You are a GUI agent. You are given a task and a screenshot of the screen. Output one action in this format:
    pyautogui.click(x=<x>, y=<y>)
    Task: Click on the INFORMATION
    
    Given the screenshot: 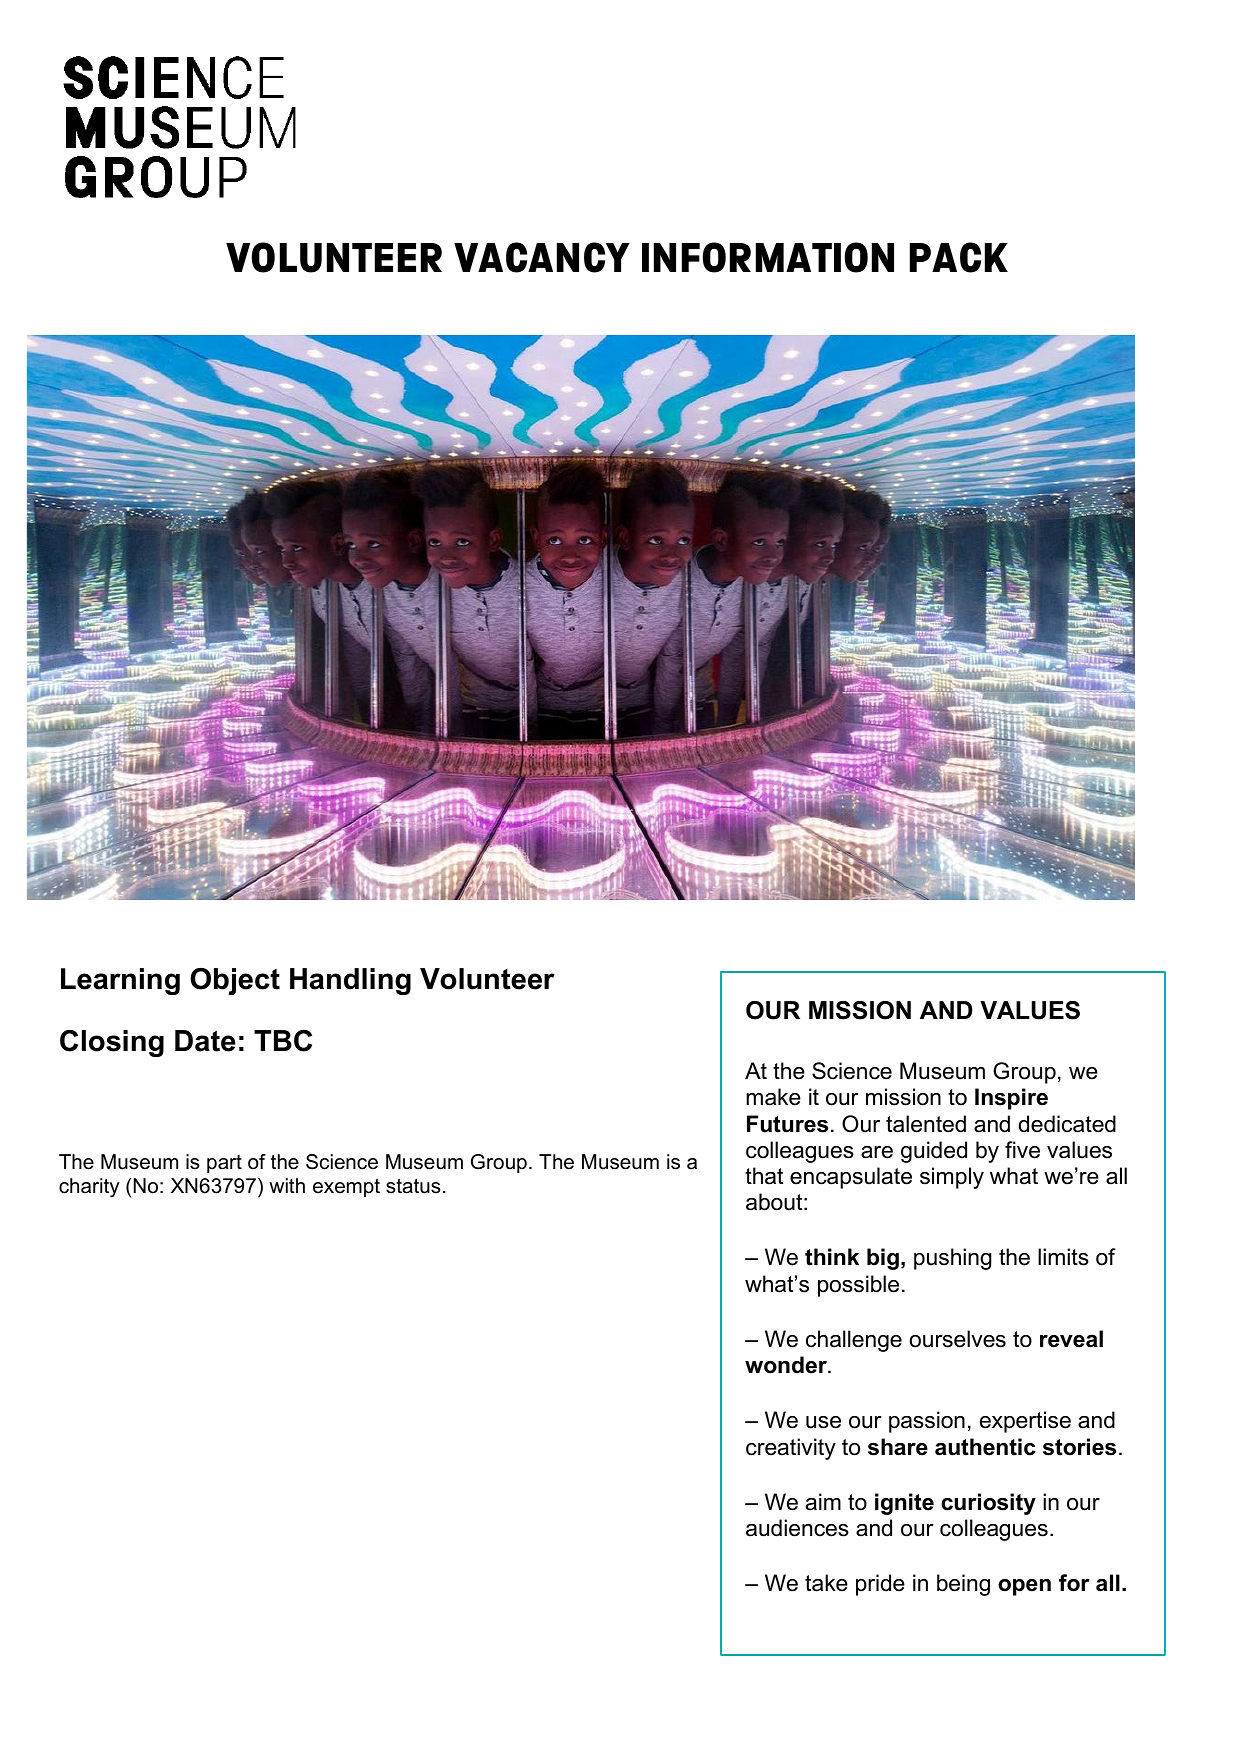 What is the action you would take?
    pyautogui.click(x=768, y=257)
